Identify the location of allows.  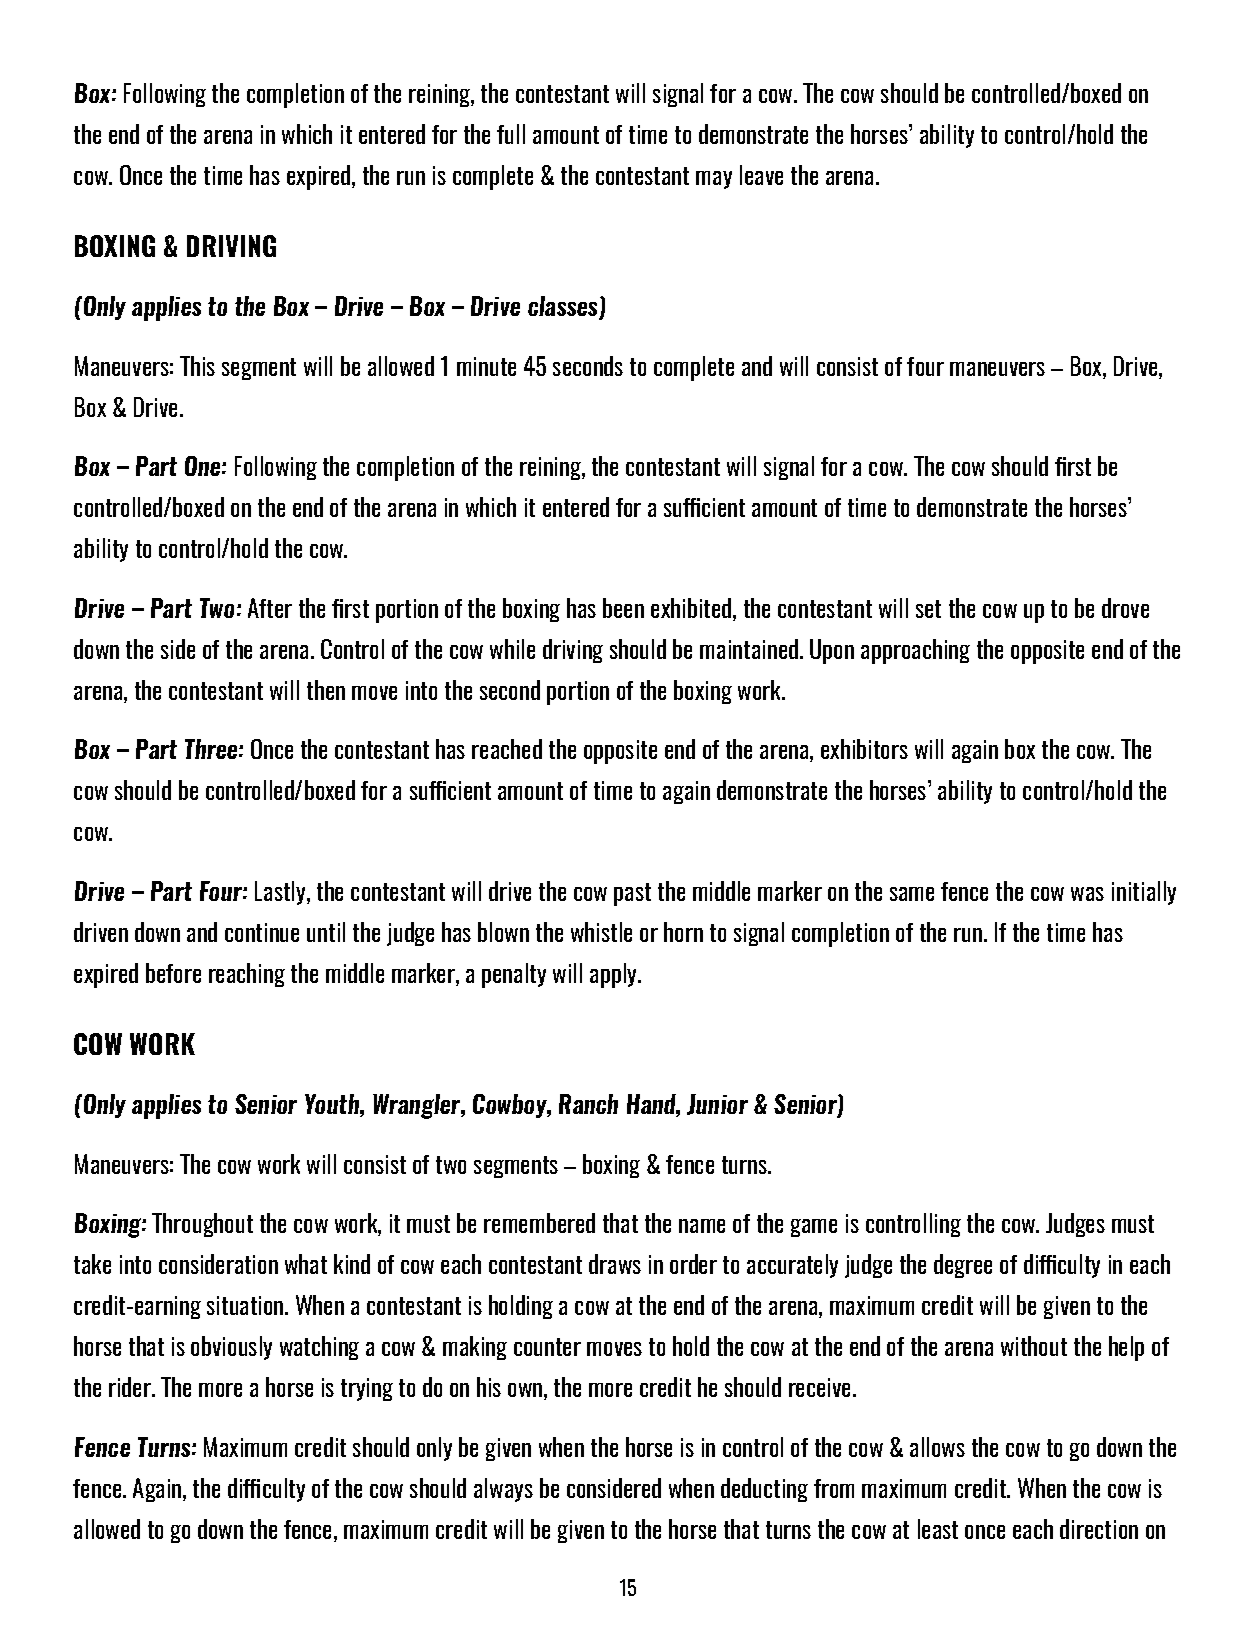
(937, 1447).
